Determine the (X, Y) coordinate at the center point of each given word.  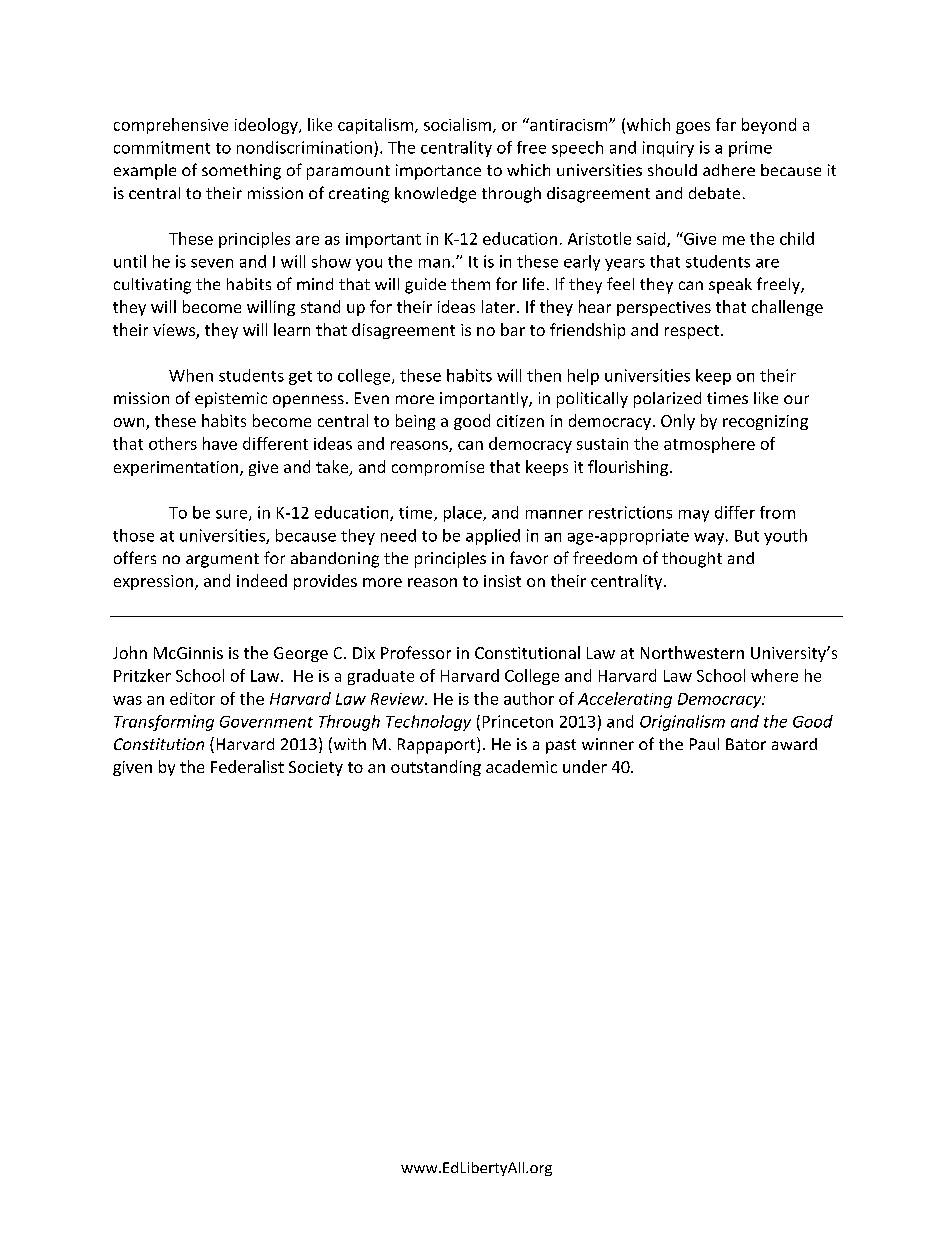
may (694, 516)
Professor (416, 652)
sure (233, 515)
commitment (162, 147)
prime (750, 149)
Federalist (247, 766)
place (464, 514)
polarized (667, 400)
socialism (457, 124)
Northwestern (692, 652)
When (191, 375)
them (470, 284)
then (544, 375)
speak (730, 286)
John (130, 652)
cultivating (152, 286)
